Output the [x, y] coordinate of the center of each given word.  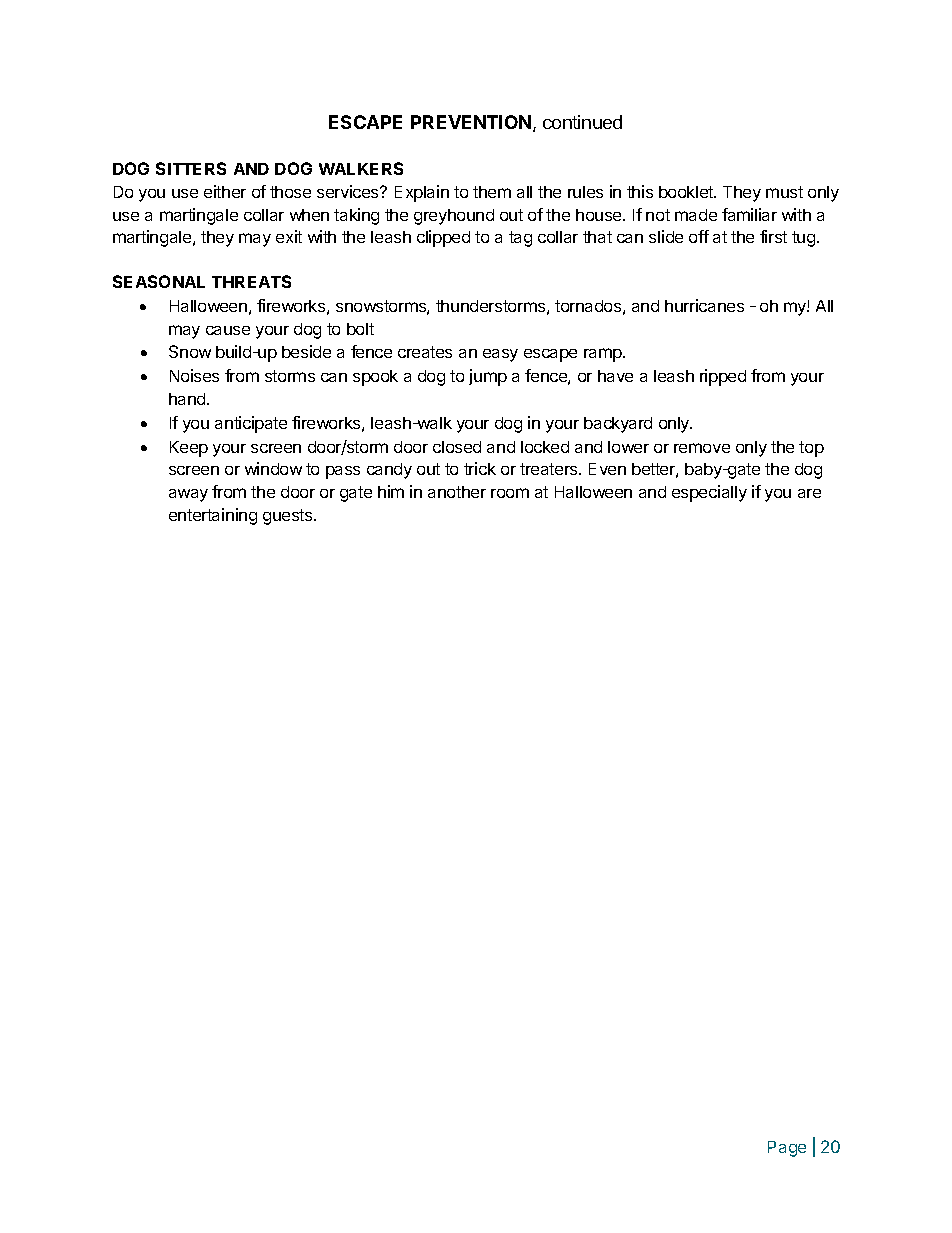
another [457, 492]
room [510, 493]
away [188, 495]
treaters [550, 469]
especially [709, 493]
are [809, 493]
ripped [723, 377]
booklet [687, 192]
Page [787, 1149]
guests [289, 517]
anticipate [251, 424]
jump [488, 377]
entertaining [213, 516]
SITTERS [191, 168]
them [492, 192]
